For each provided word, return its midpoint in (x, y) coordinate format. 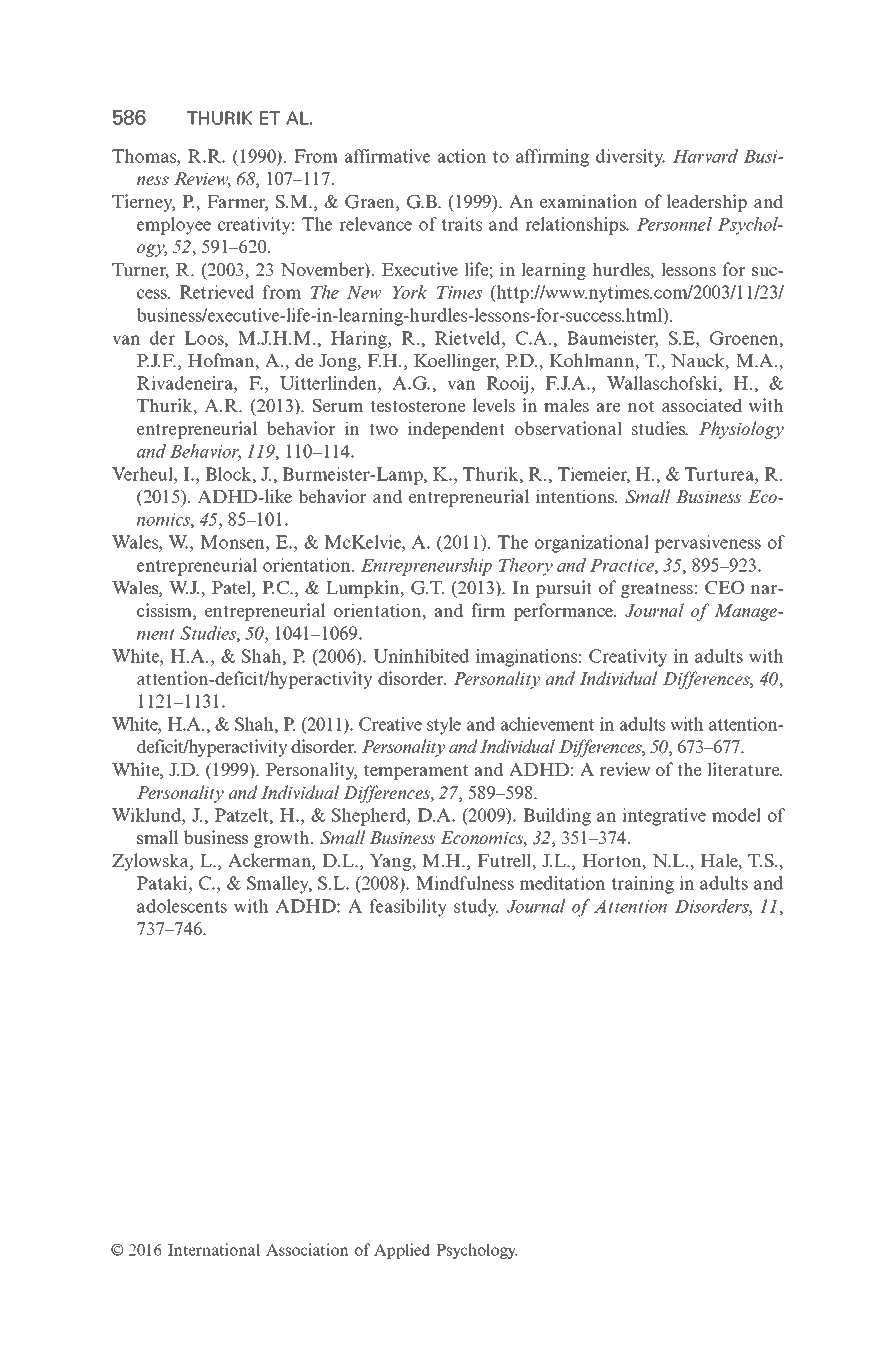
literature (744, 769)
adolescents (182, 906)
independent (456, 430)
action (461, 156)
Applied (402, 1251)
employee (174, 226)
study (476, 908)
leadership (707, 203)
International (214, 1249)
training (642, 885)
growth (283, 839)
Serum (338, 406)
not (641, 406)
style (444, 726)
